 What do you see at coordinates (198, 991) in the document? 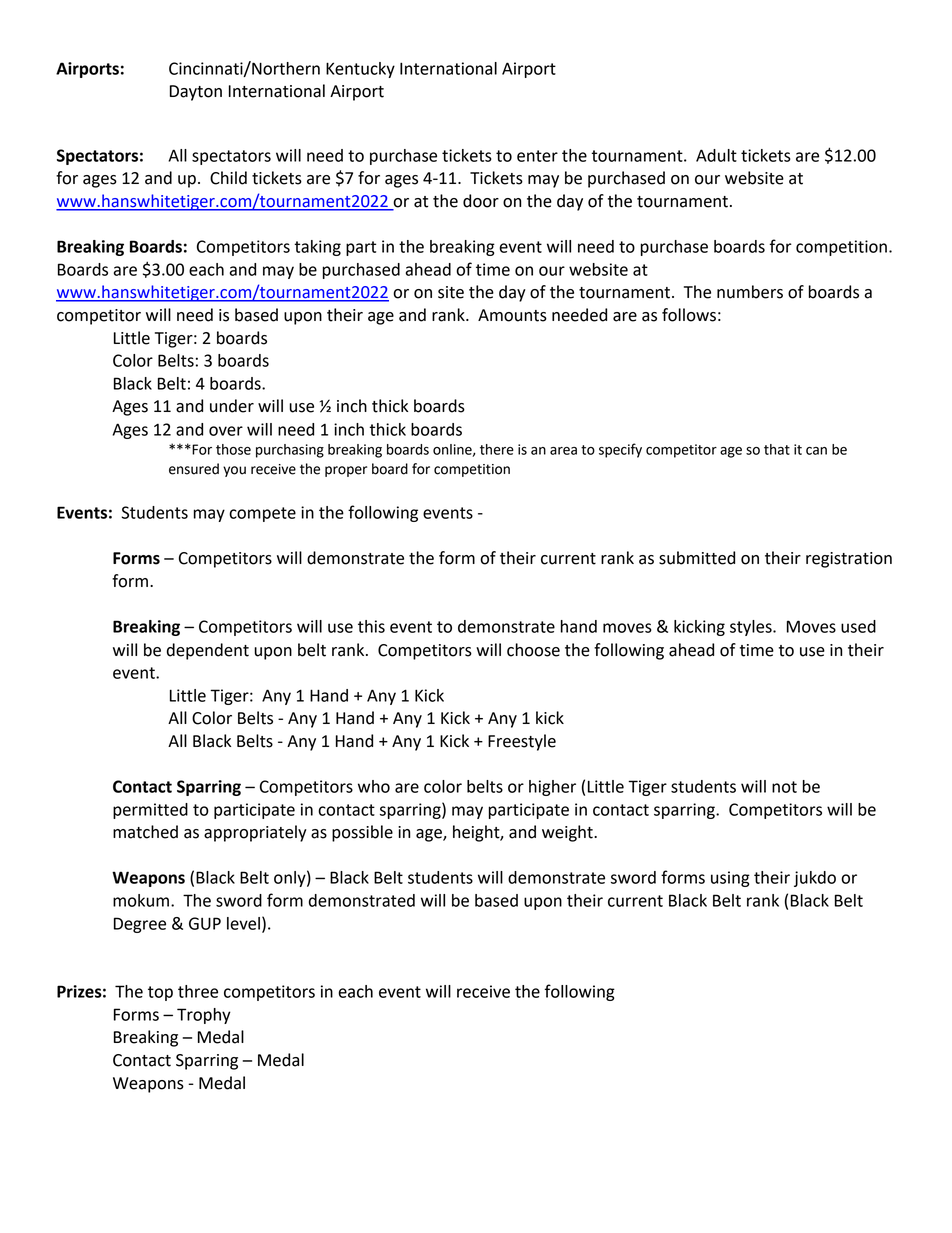
I see `three` at bounding box center [198, 991].
